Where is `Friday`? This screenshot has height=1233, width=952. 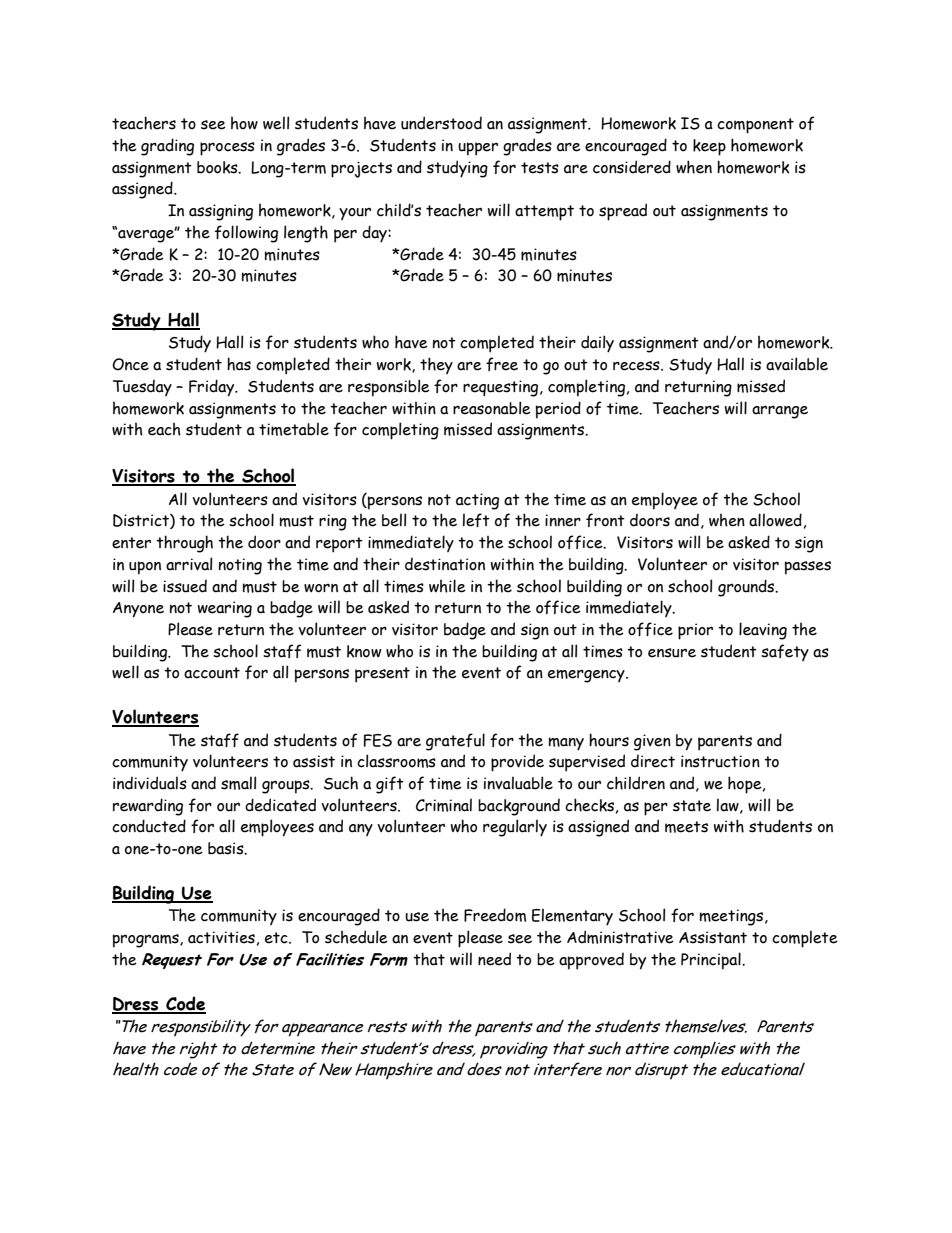
Friday is located at coordinates (213, 388).
